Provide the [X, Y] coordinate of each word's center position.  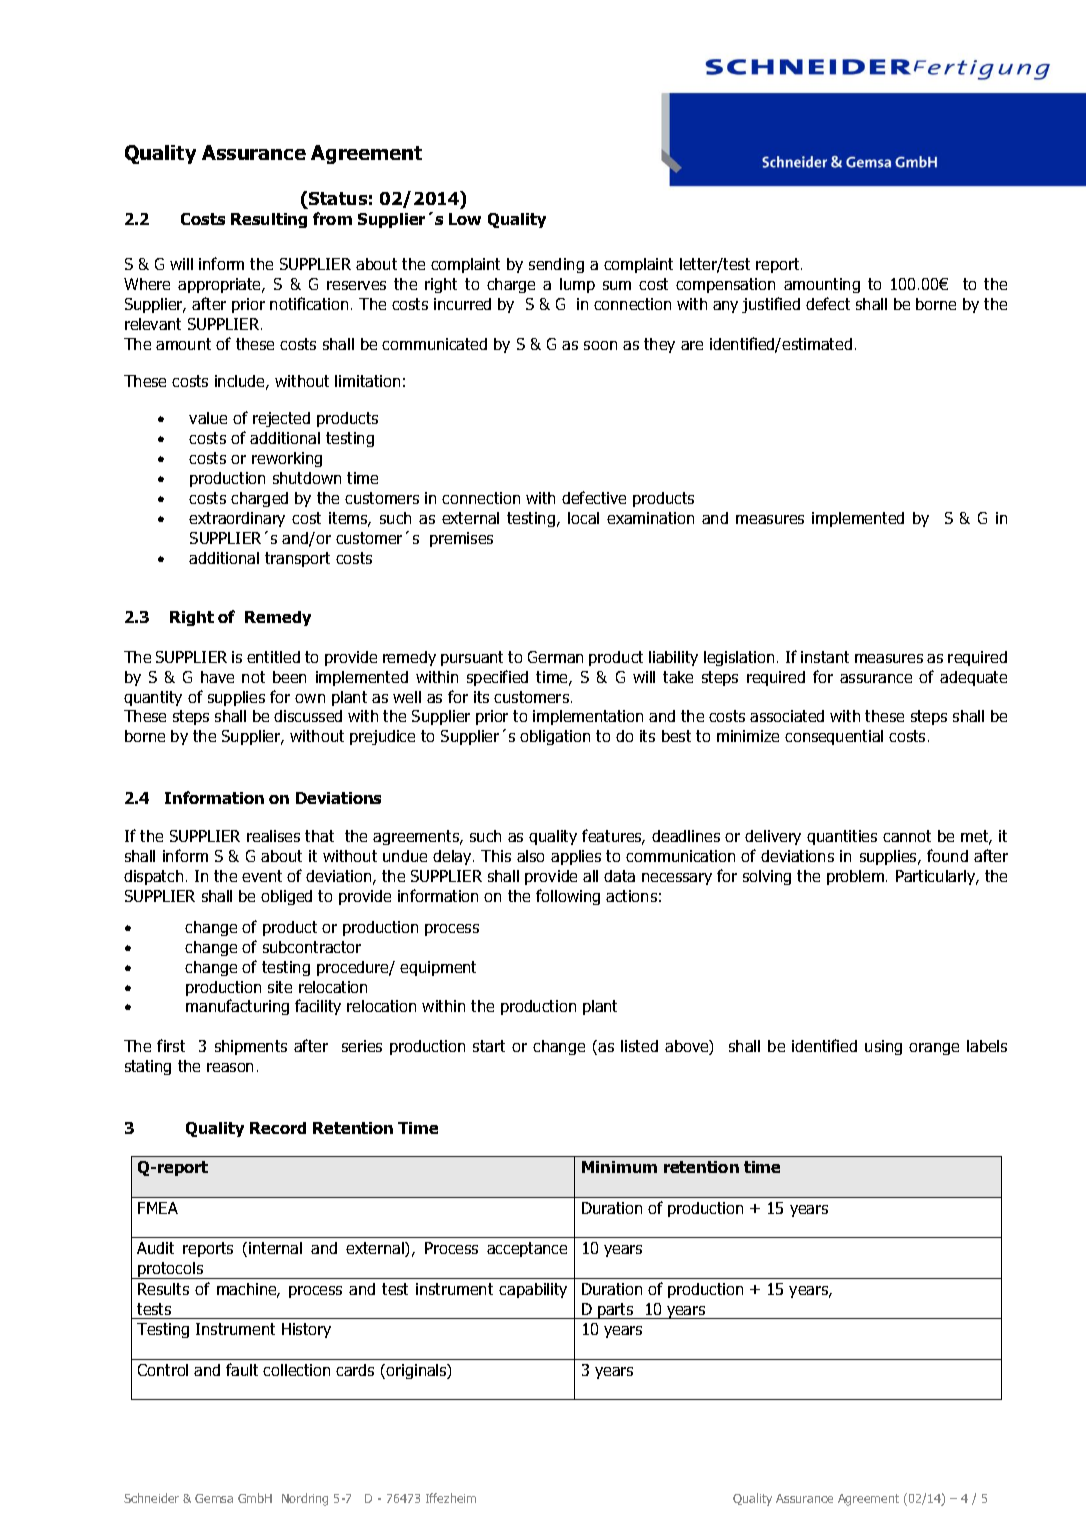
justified [771, 305]
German [555, 657]
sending [556, 265]
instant [825, 657]
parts [616, 1311]
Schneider [151, 1498]
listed [639, 1046]
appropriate [221, 285]
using [883, 1047]
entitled [273, 657]
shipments [251, 1047]
